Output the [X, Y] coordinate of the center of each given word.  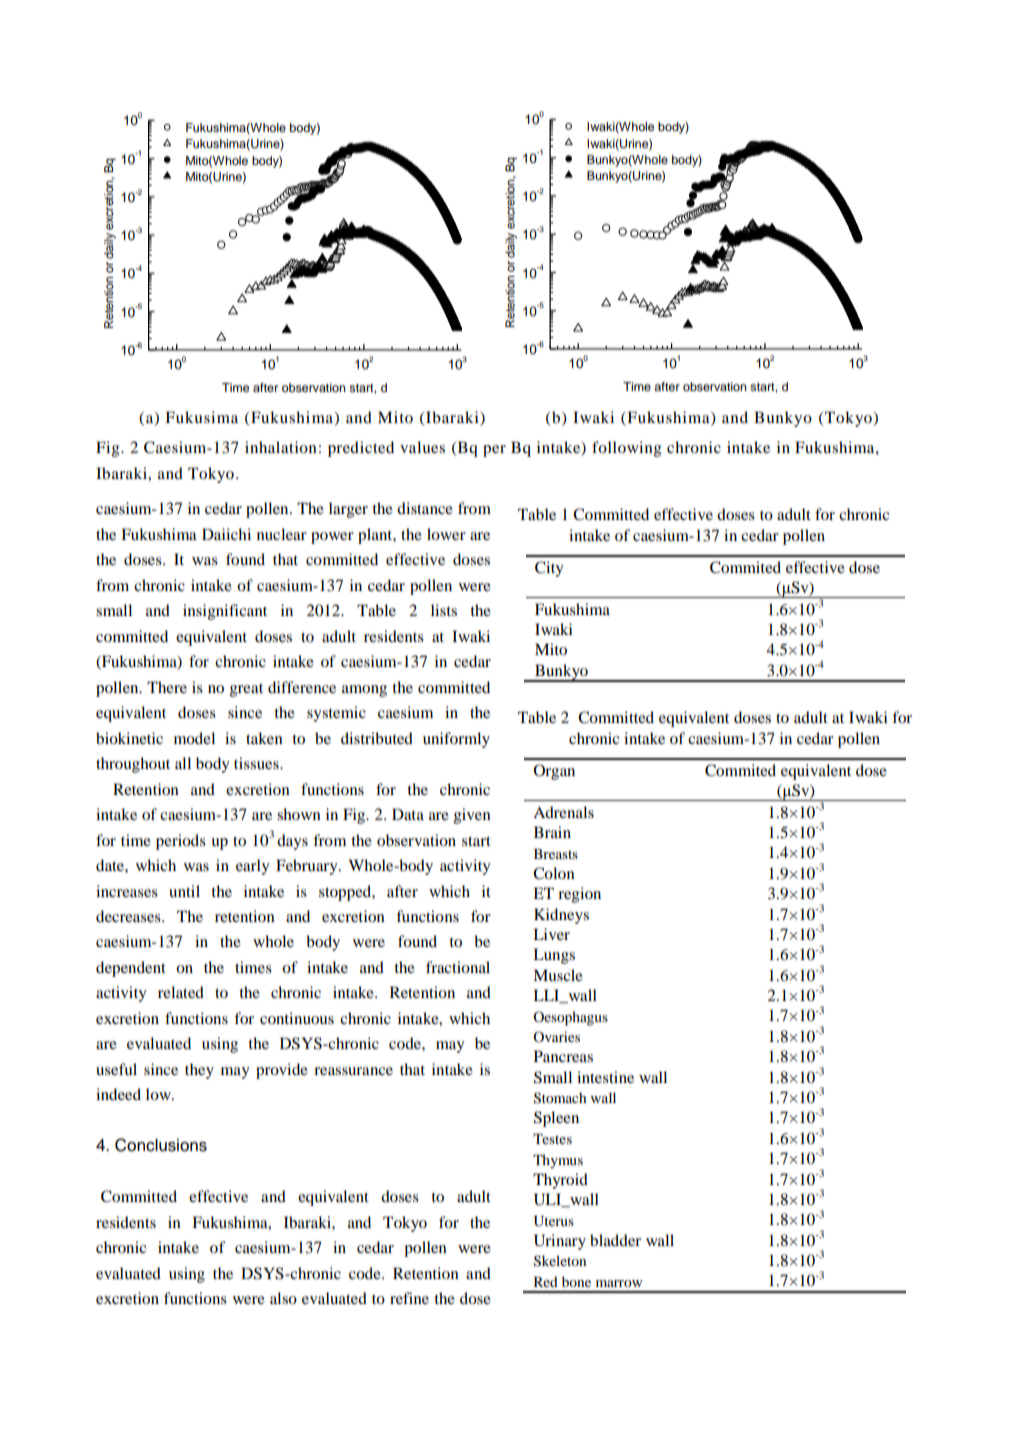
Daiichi [226, 534]
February [308, 867]
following [626, 449]
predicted [361, 449]
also [283, 1298]
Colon [554, 873]
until [184, 891]
